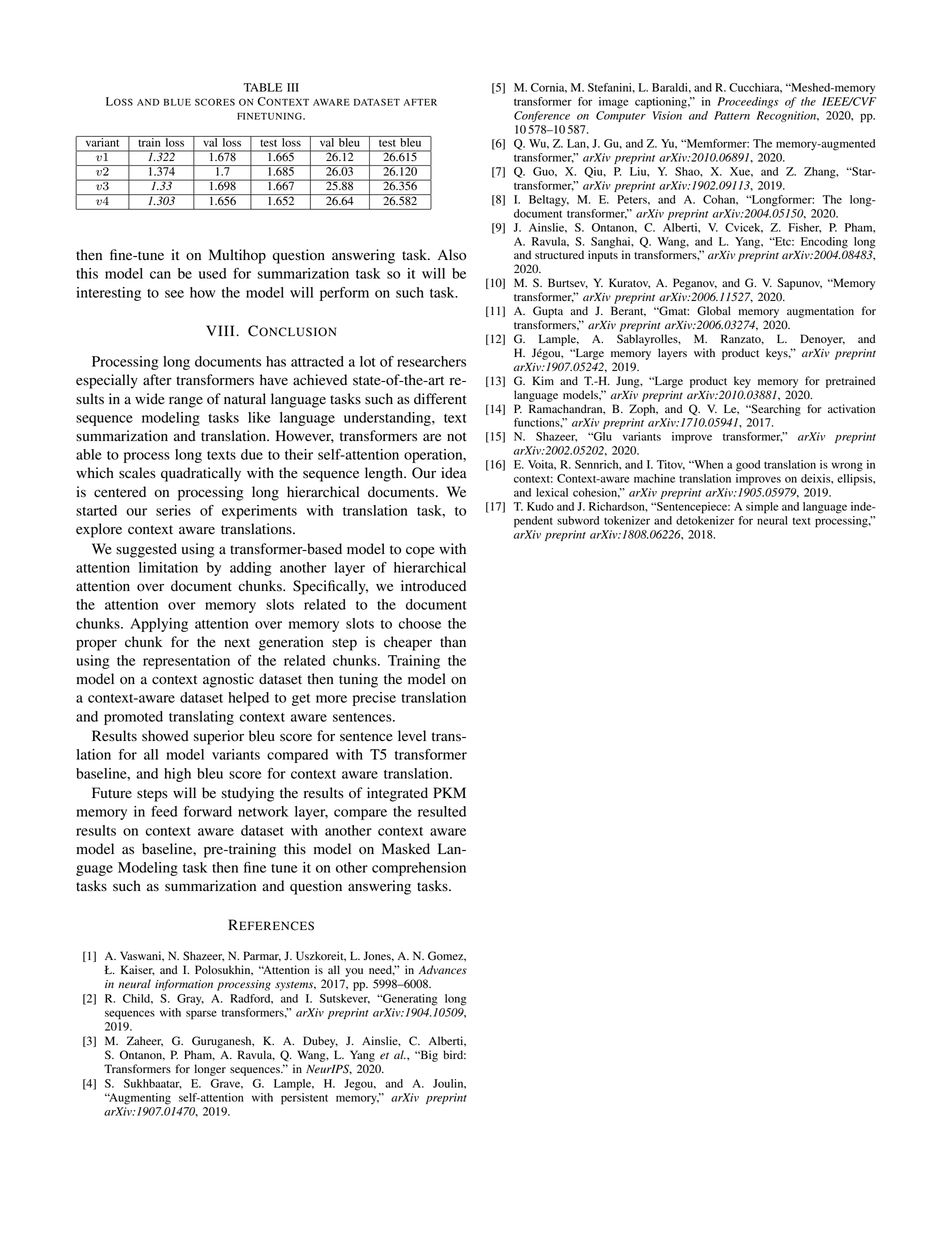 This screenshot has width=952, height=1233. I want to click on Applying, so click(159, 625).
